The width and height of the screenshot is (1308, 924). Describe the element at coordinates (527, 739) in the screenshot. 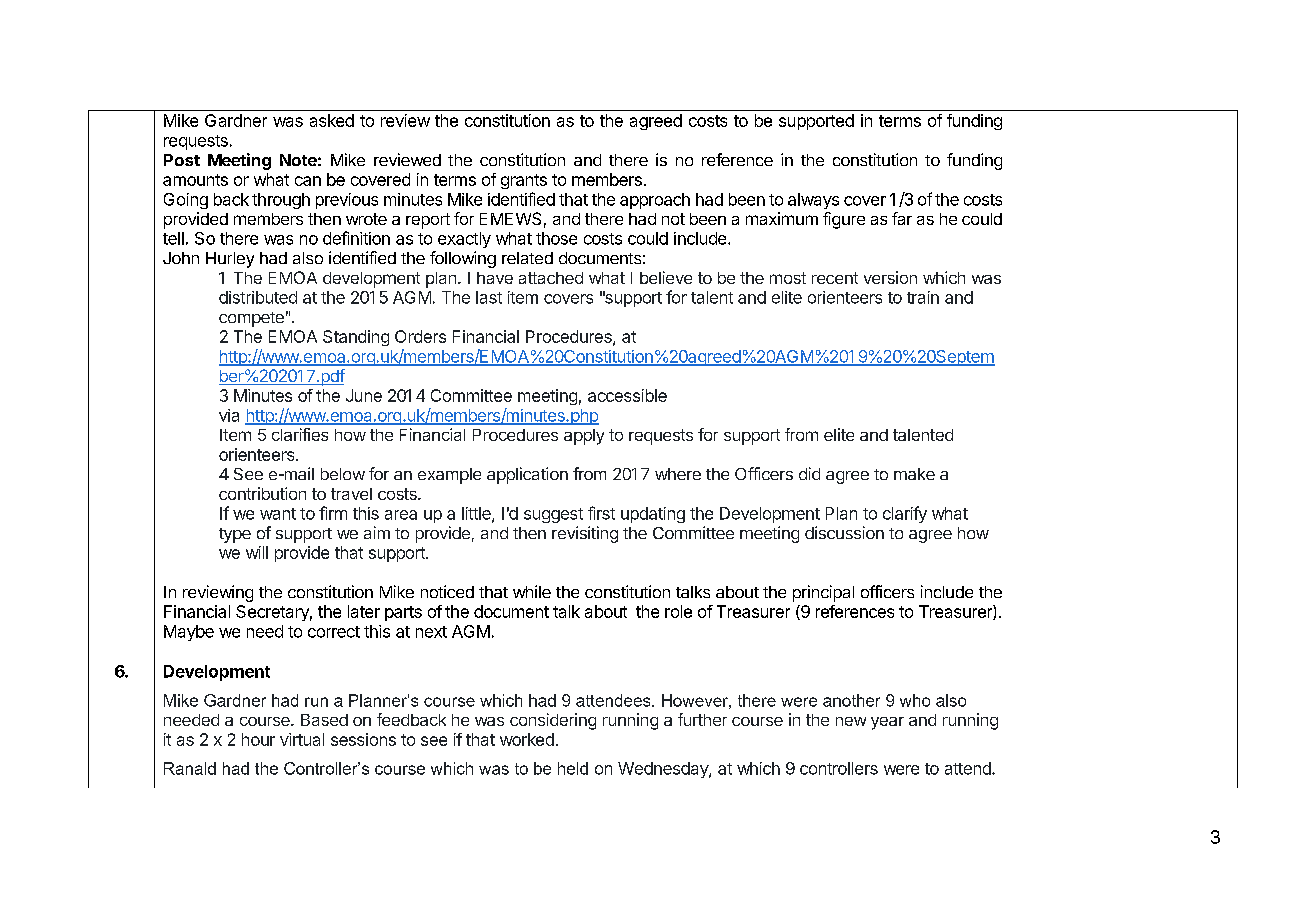

I see `worked` at that location.
